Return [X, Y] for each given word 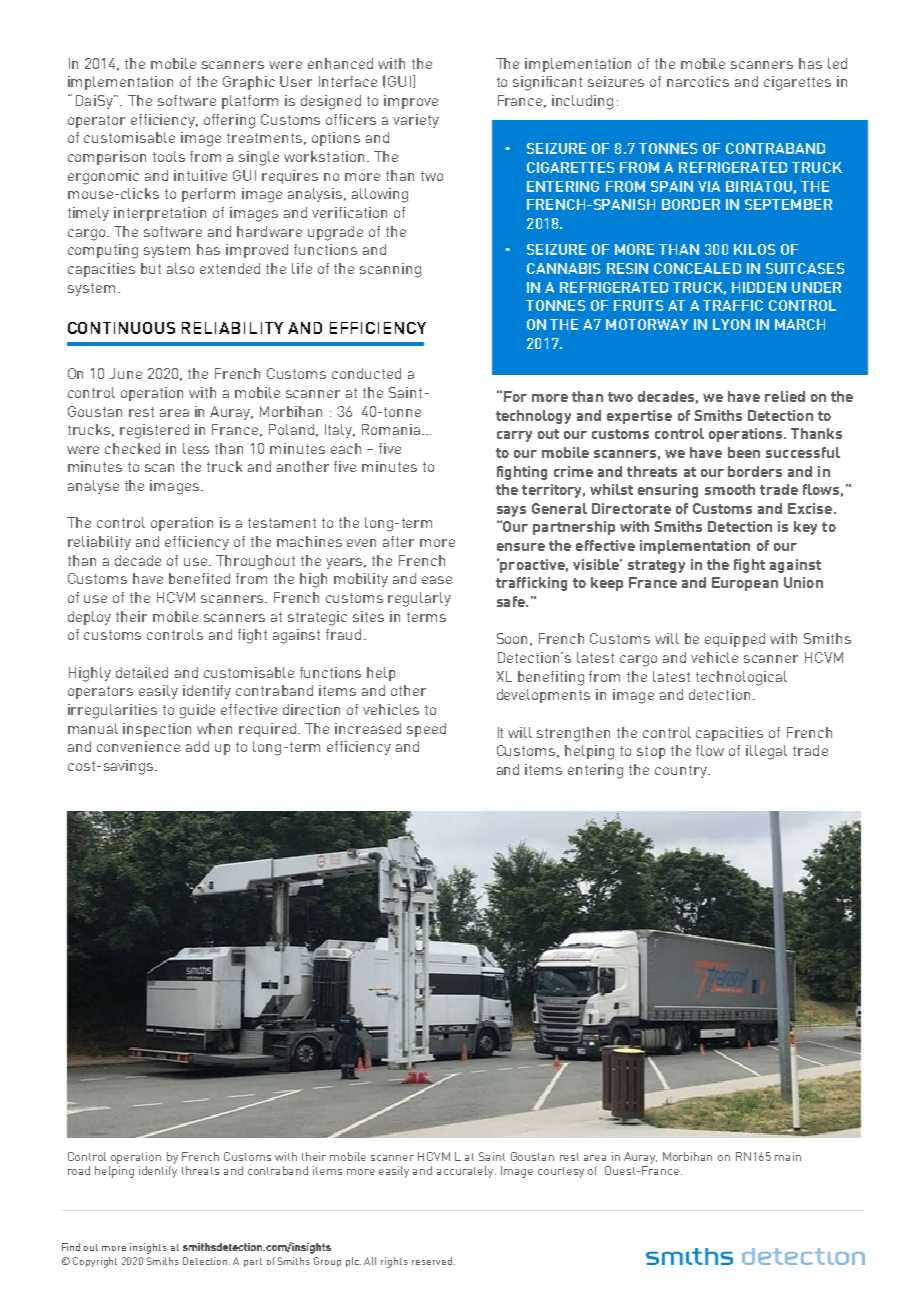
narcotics [698, 81]
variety [416, 121]
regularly [419, 599]
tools [169, 156]
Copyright [95, 1262]
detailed [142, 672]
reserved [432, 1261]
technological [741, 678]
